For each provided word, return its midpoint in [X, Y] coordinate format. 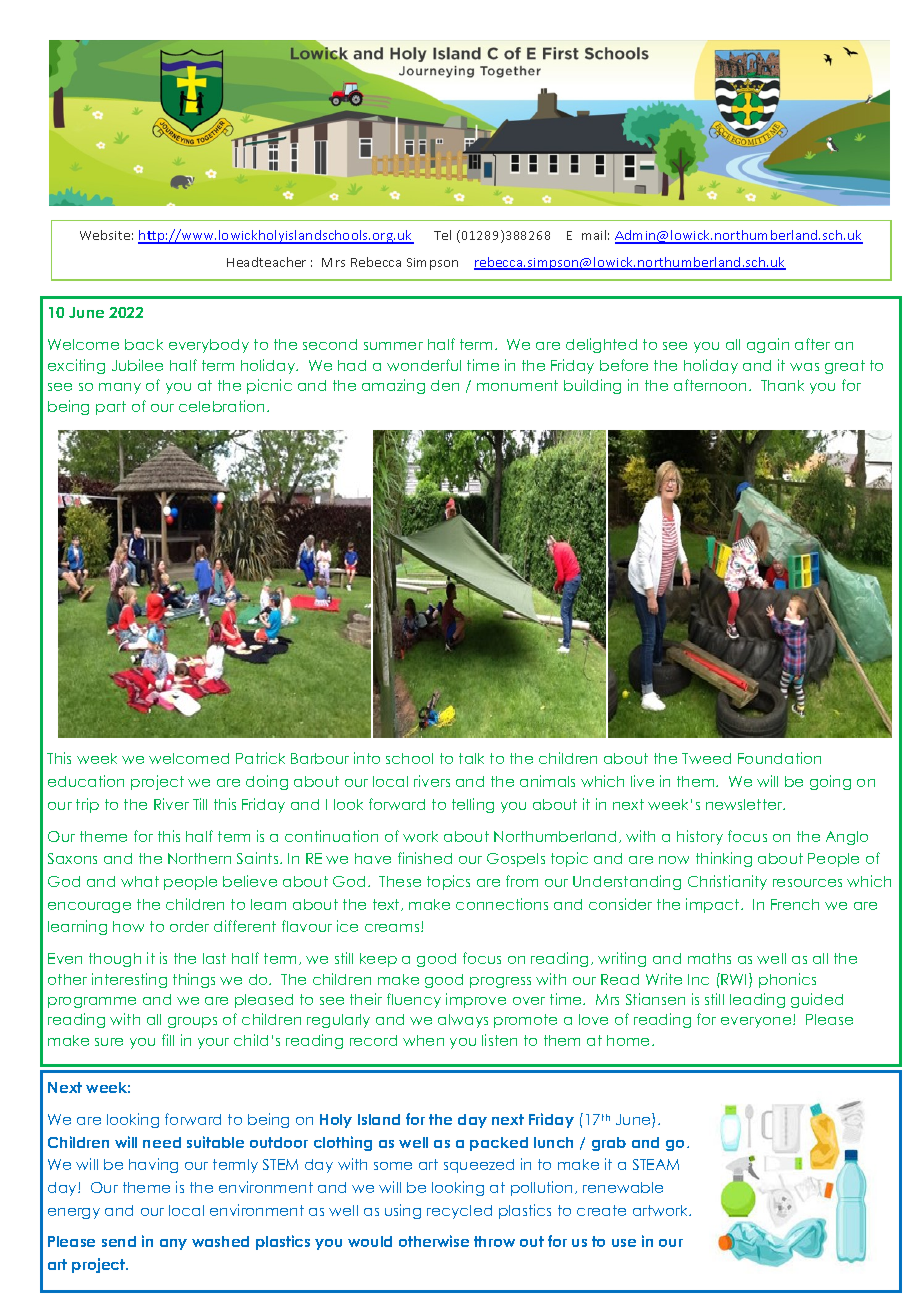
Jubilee [137, 365]
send [119, 1241]
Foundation [779, 758]
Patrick [260, 758]
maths [709, 958]
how [128, 926]
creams [393, 928]
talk [471, 758]
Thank [782, 385]
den [445, 385]
